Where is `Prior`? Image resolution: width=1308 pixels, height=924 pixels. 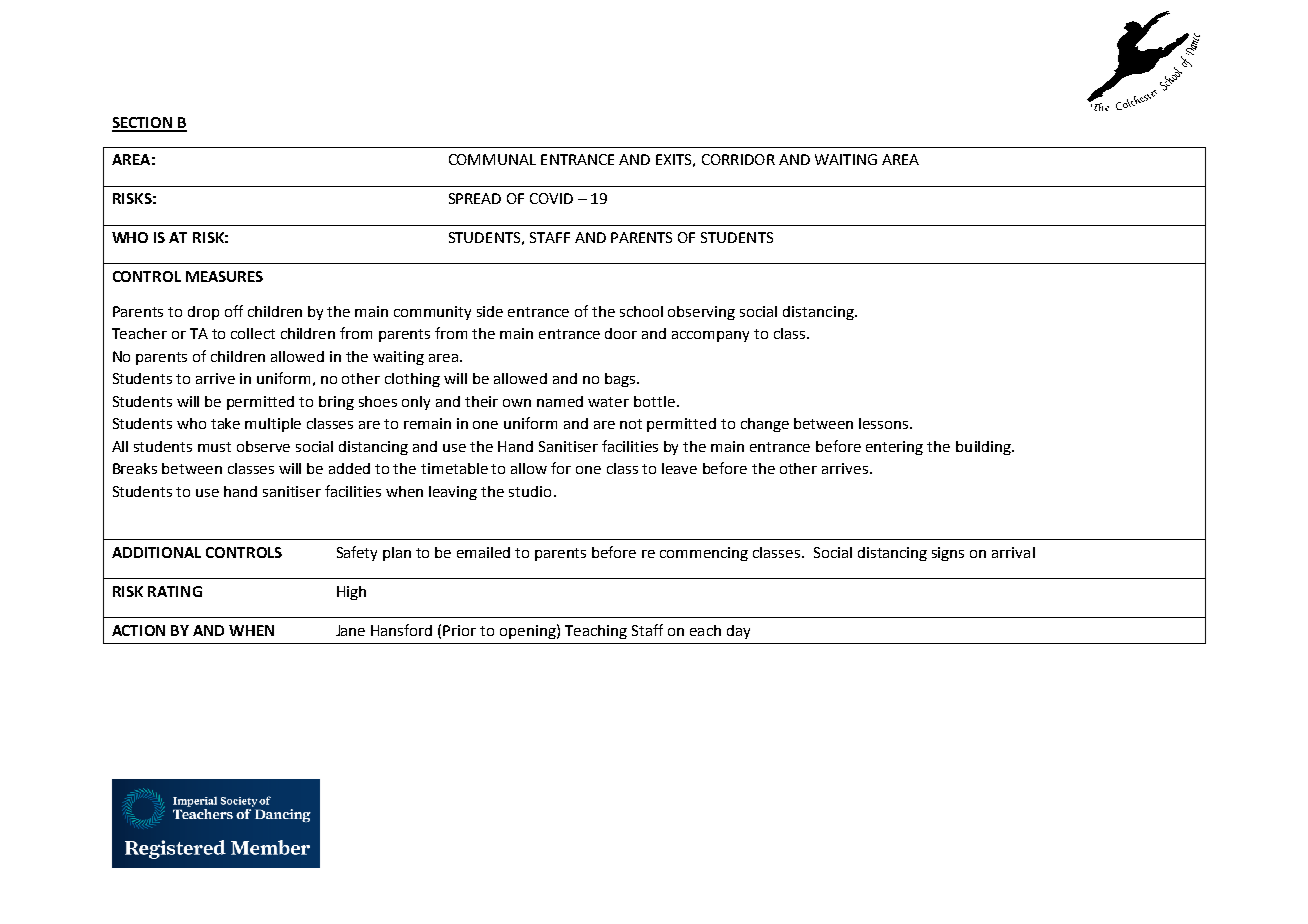 Prior is located at coordinates (459, 630).
